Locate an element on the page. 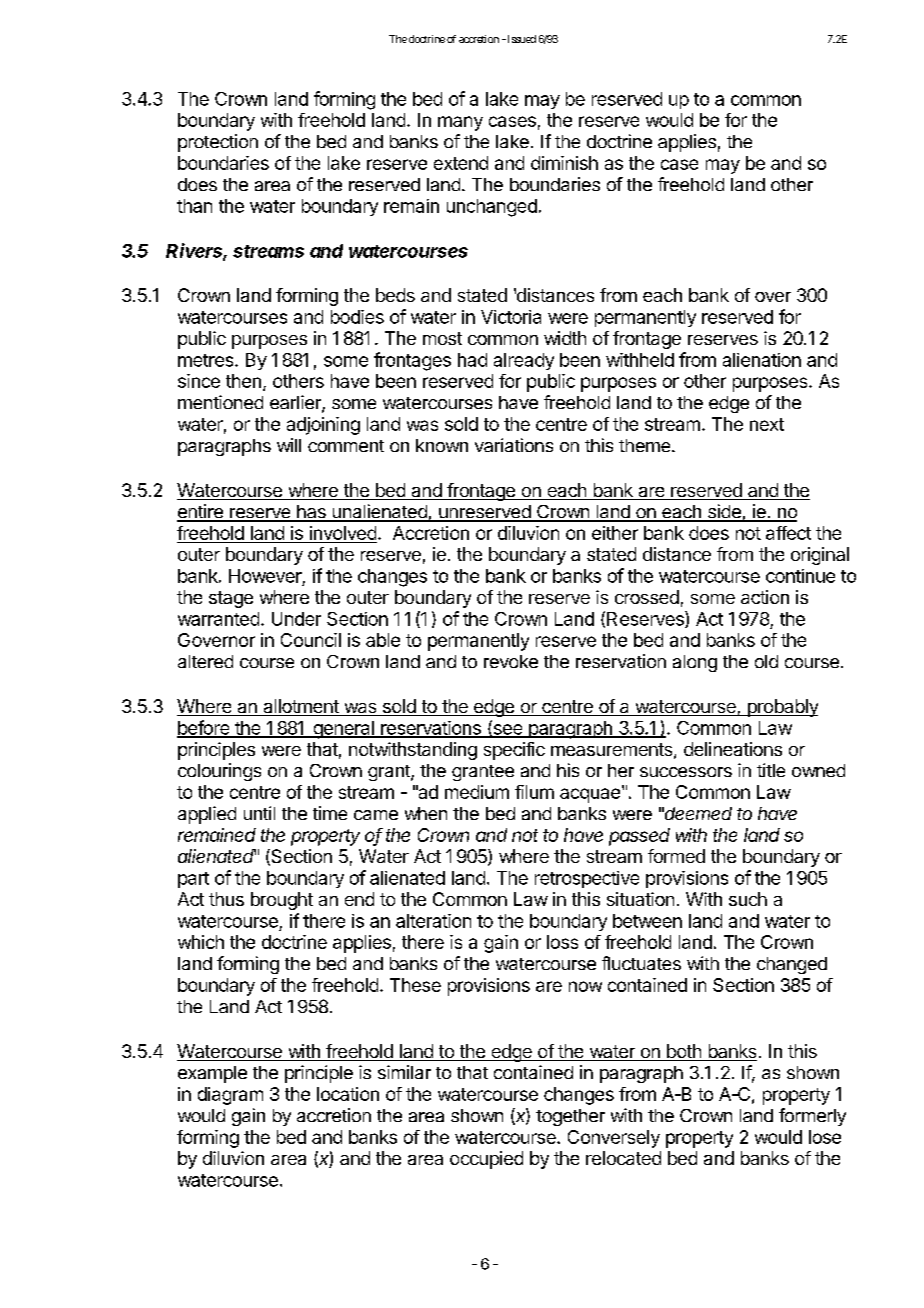  protection is located at coordinates (218, 143).
